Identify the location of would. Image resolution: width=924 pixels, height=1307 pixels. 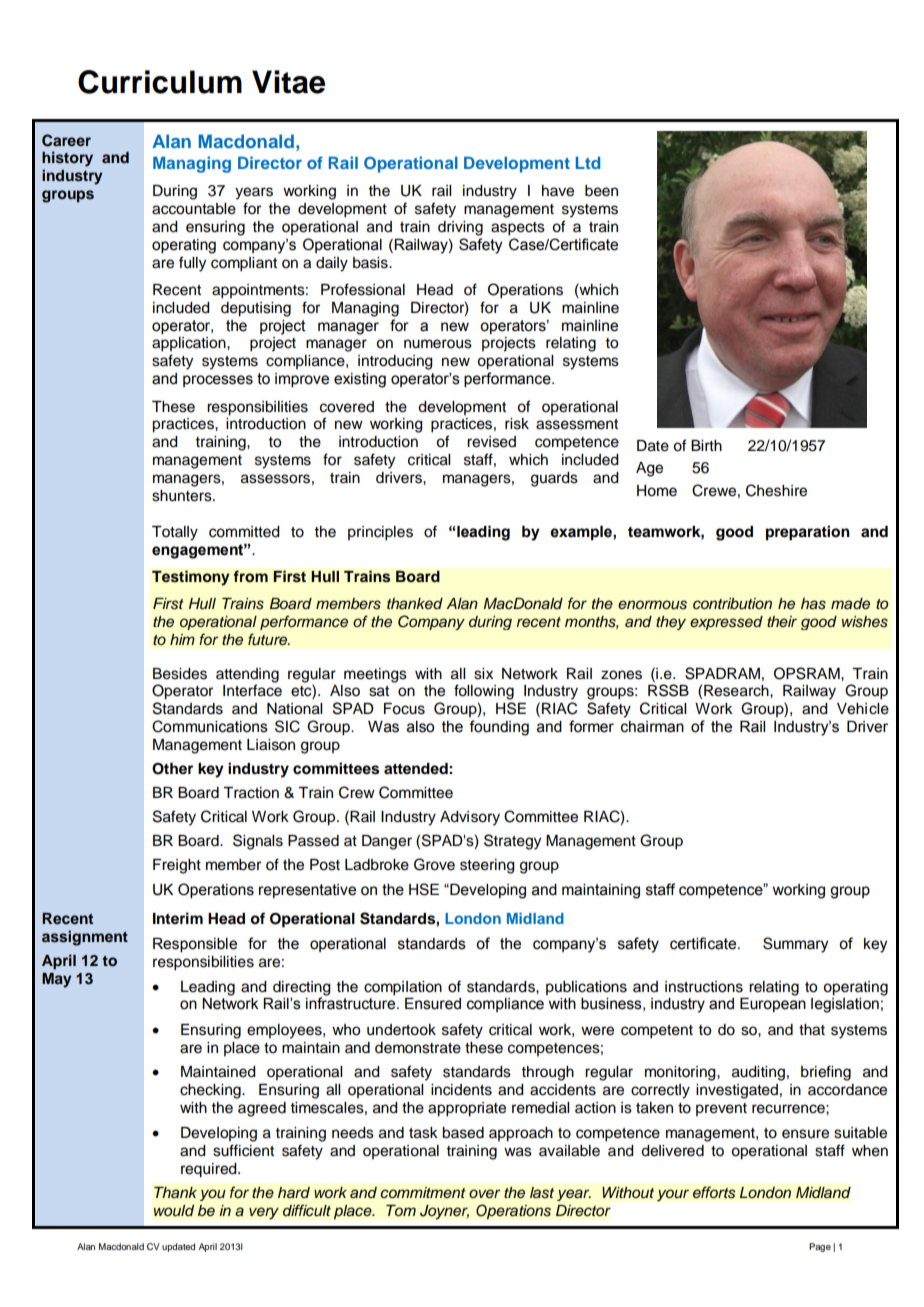
(174, 1211).
